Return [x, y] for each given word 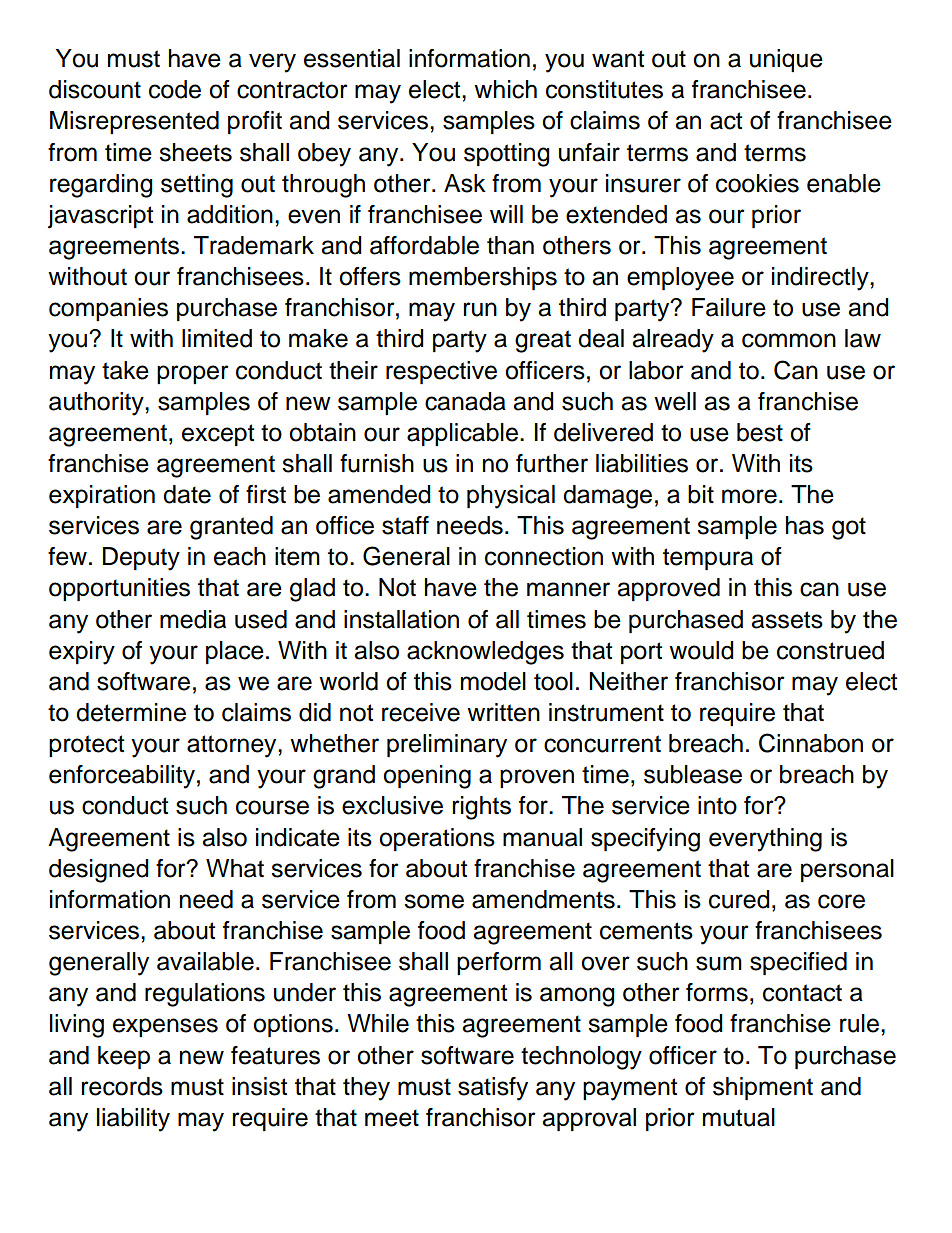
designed [99, 871]
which [505, 89]
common [789, 340]
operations [437, 839]
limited [217, 338]
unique [786, 60]
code [175, 89]
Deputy [141, 559]
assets [787, 620]
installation [401, 619]
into [717, 805]
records [122, 1086]
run [480, 309]
